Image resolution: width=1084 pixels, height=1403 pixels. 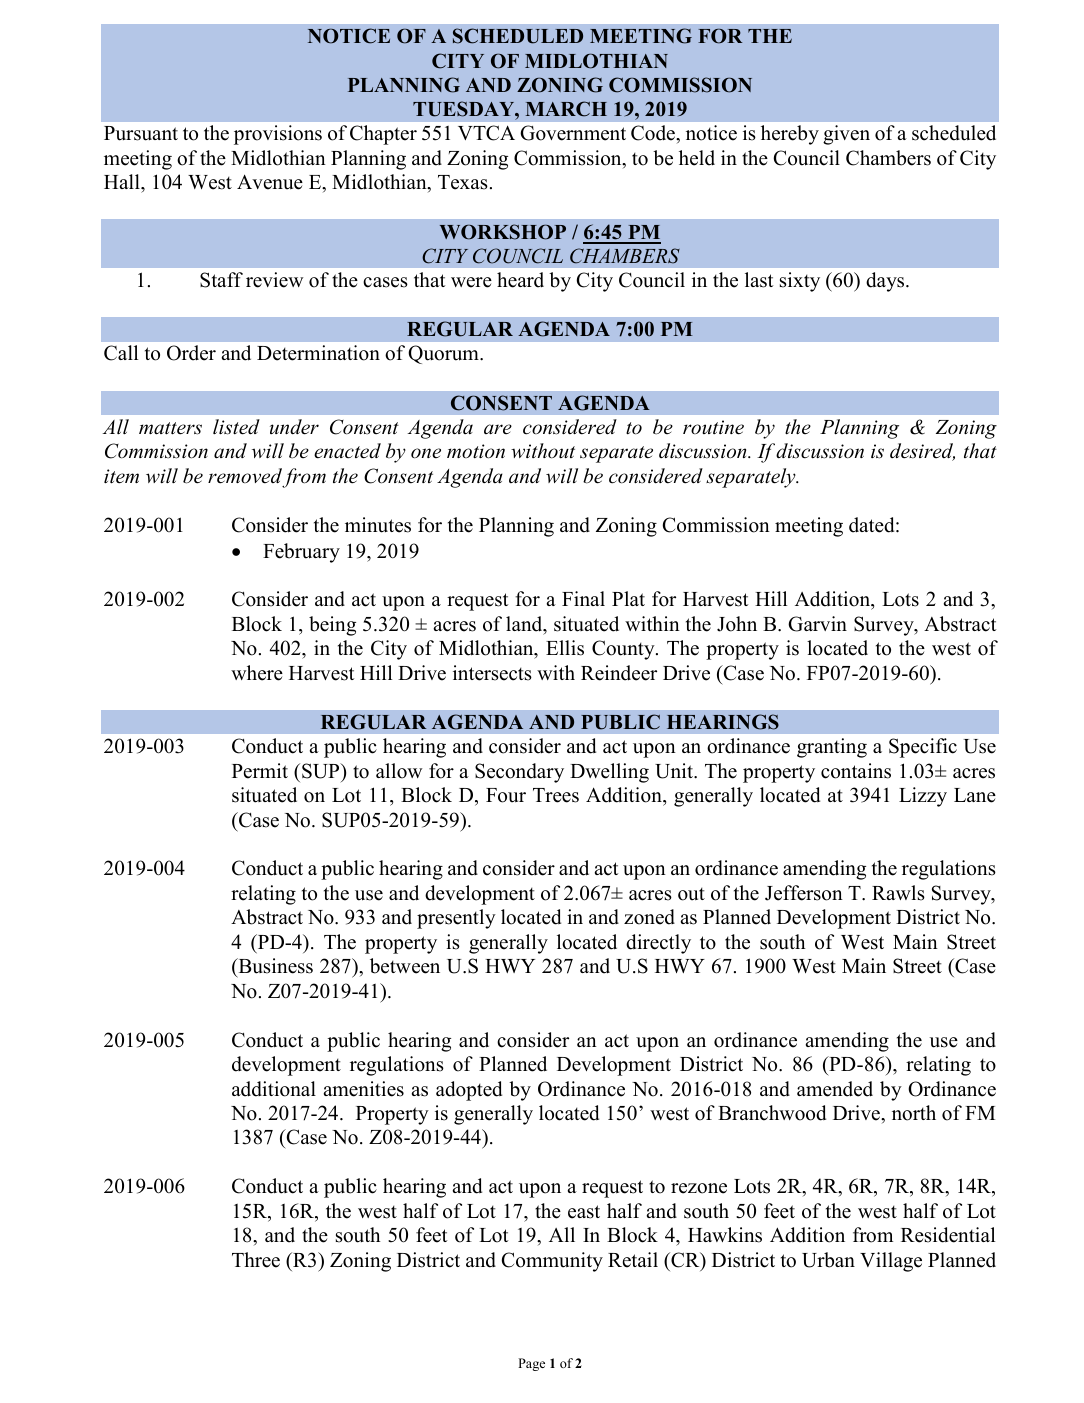 I want to click on given, so click(x=846, y=135).
